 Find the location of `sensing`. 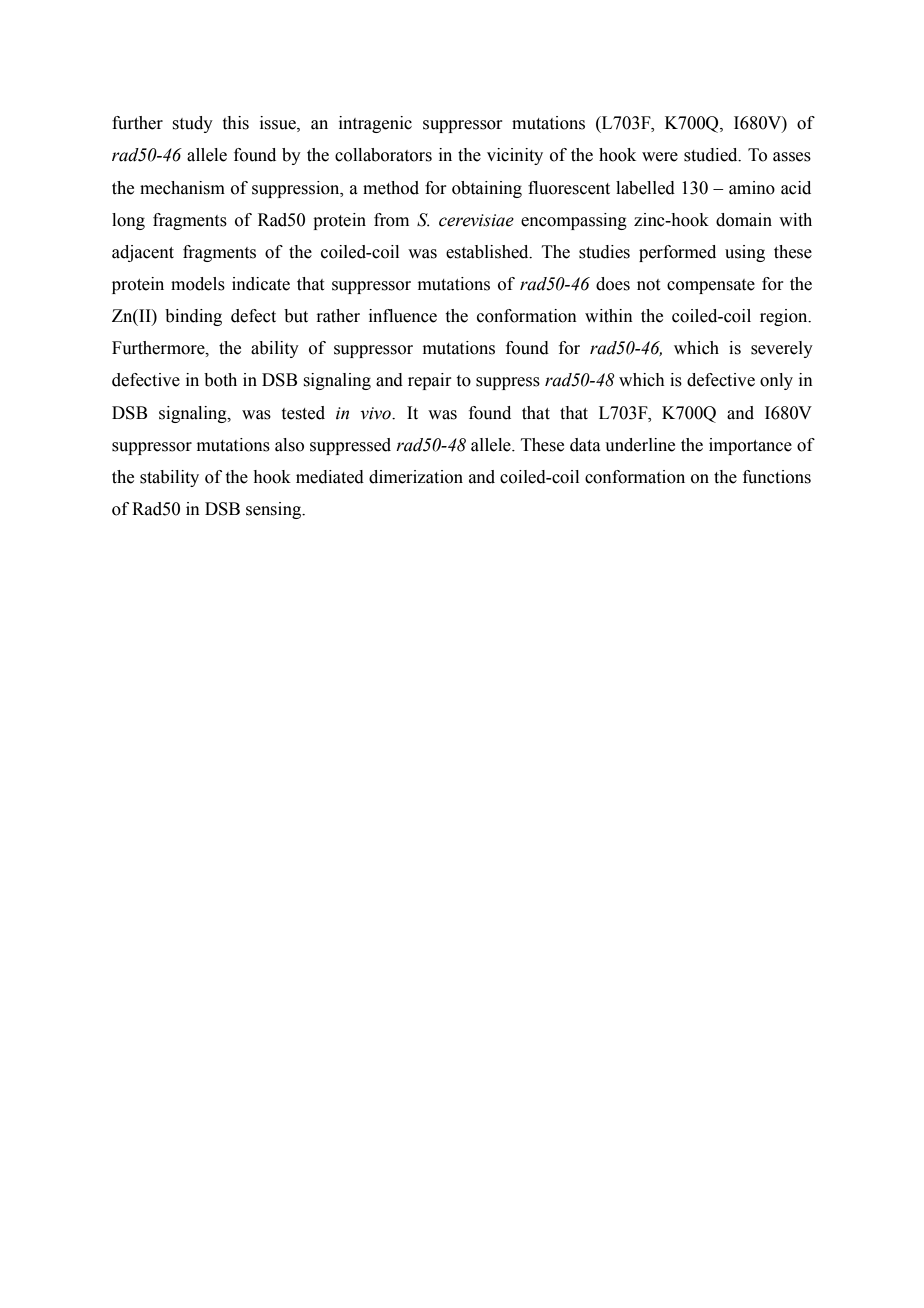

sensing is located at coordinates (274, 510).
